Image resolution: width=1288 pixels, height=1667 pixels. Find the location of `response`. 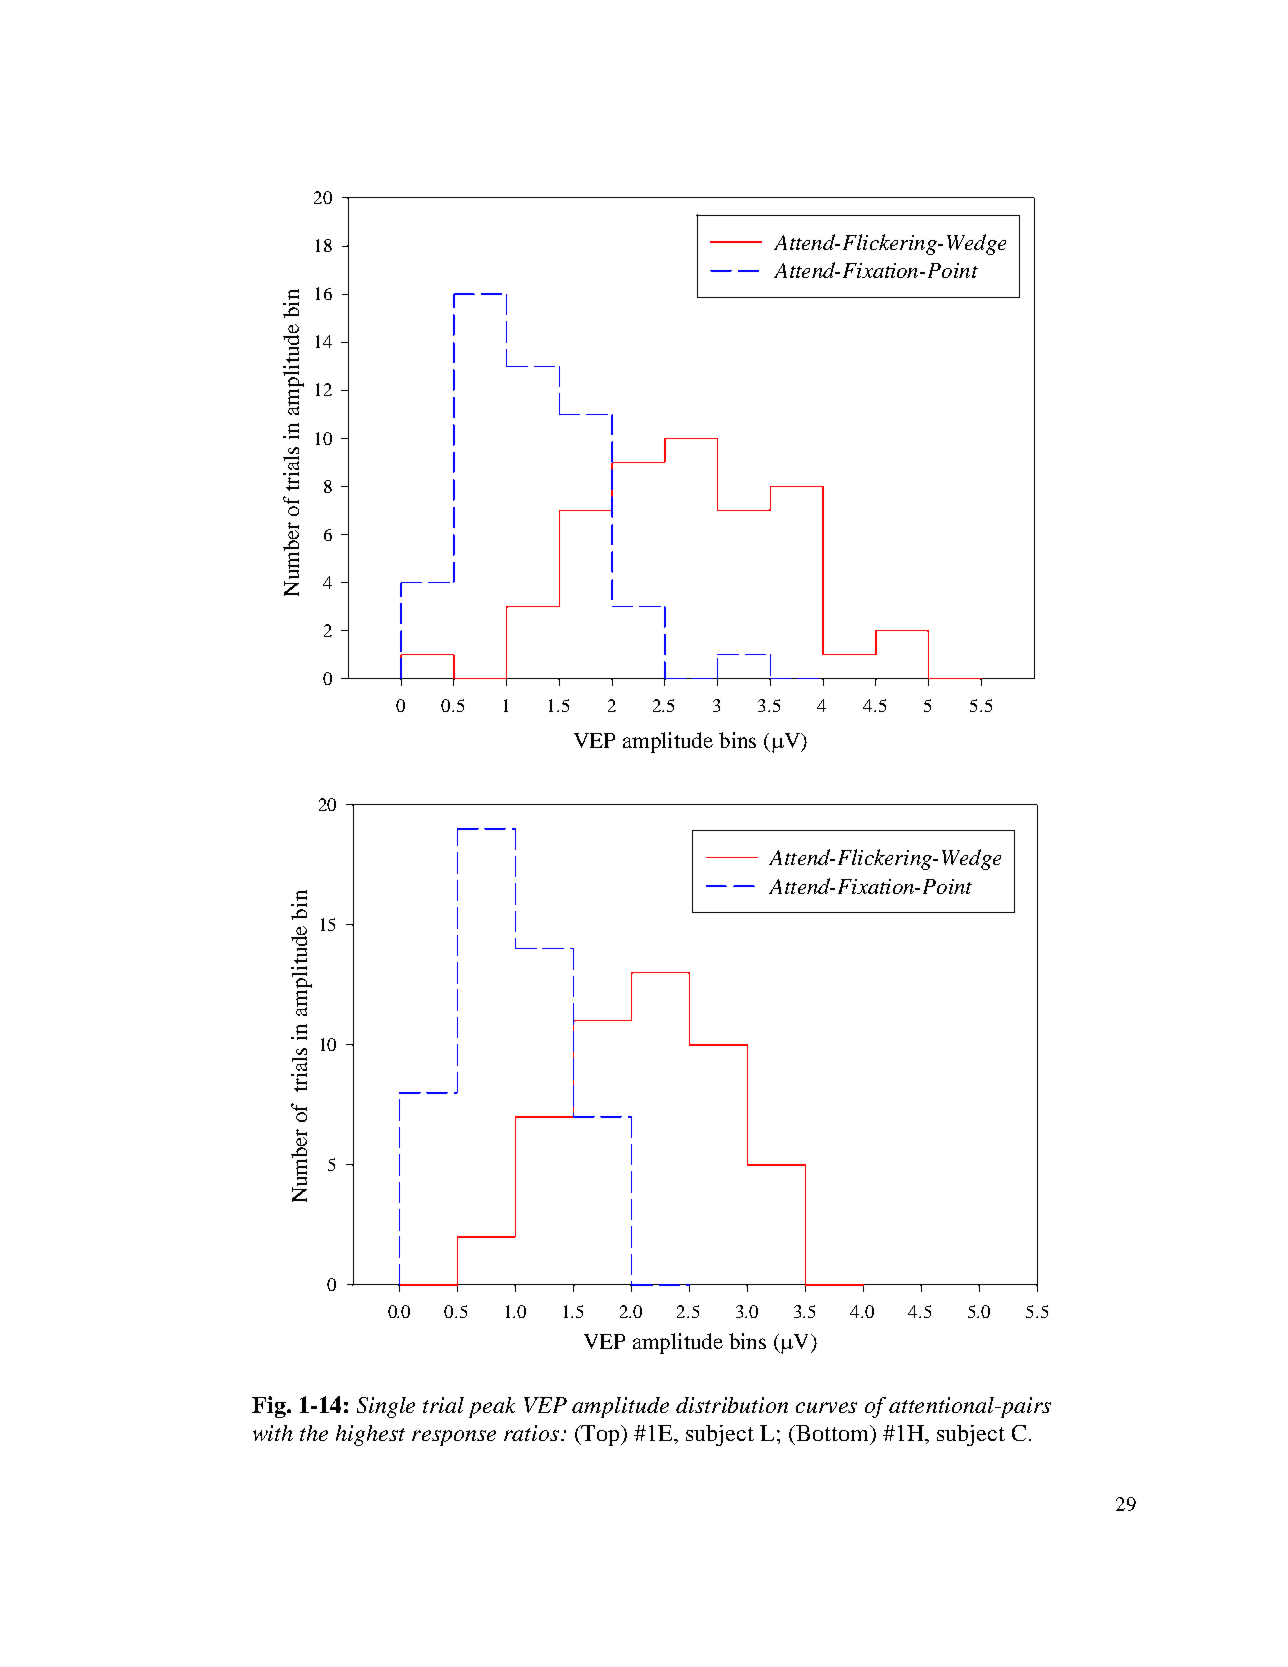

response is located at coordinates (454, 1438).
